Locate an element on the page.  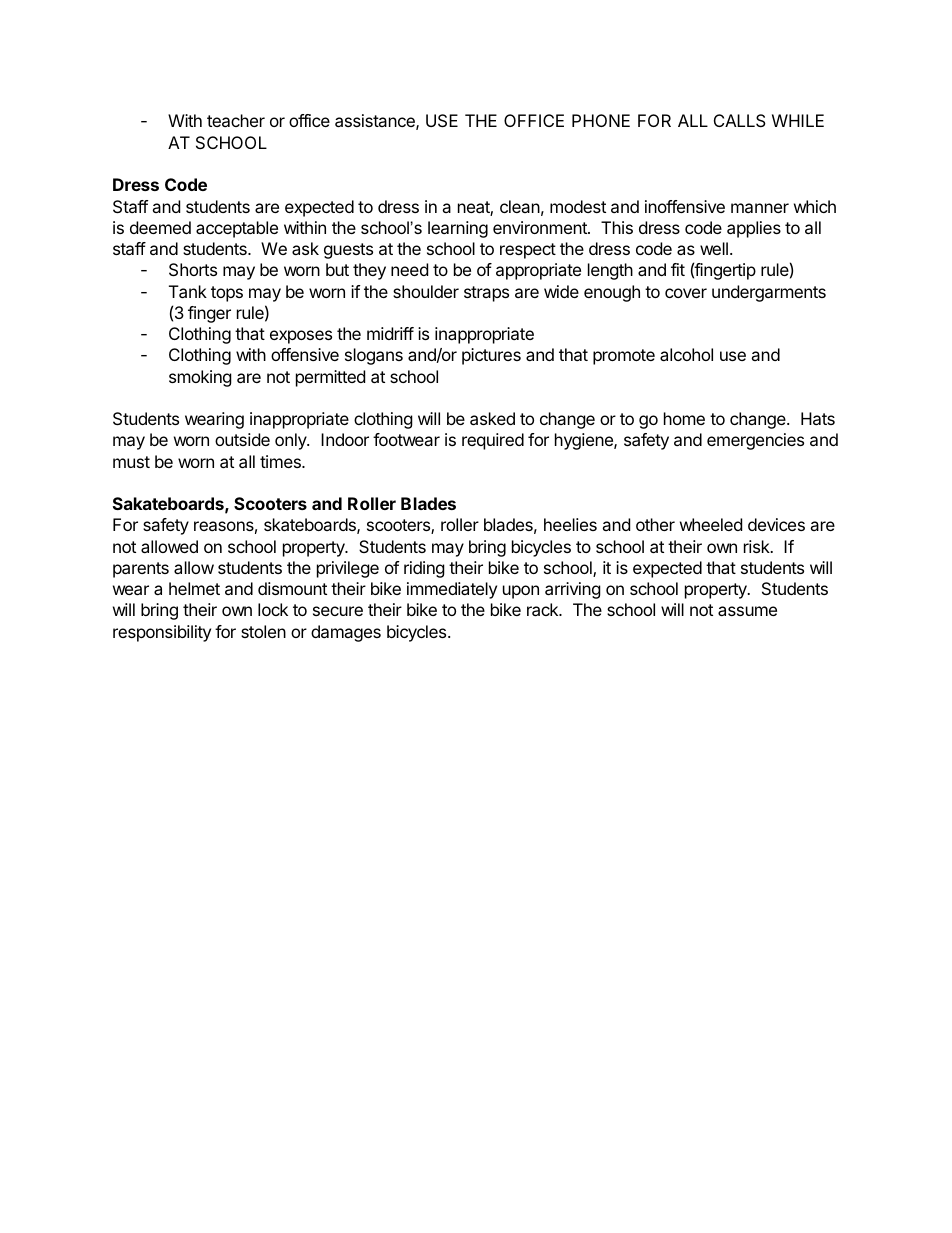
assume is located at coordinates (747, 611).
